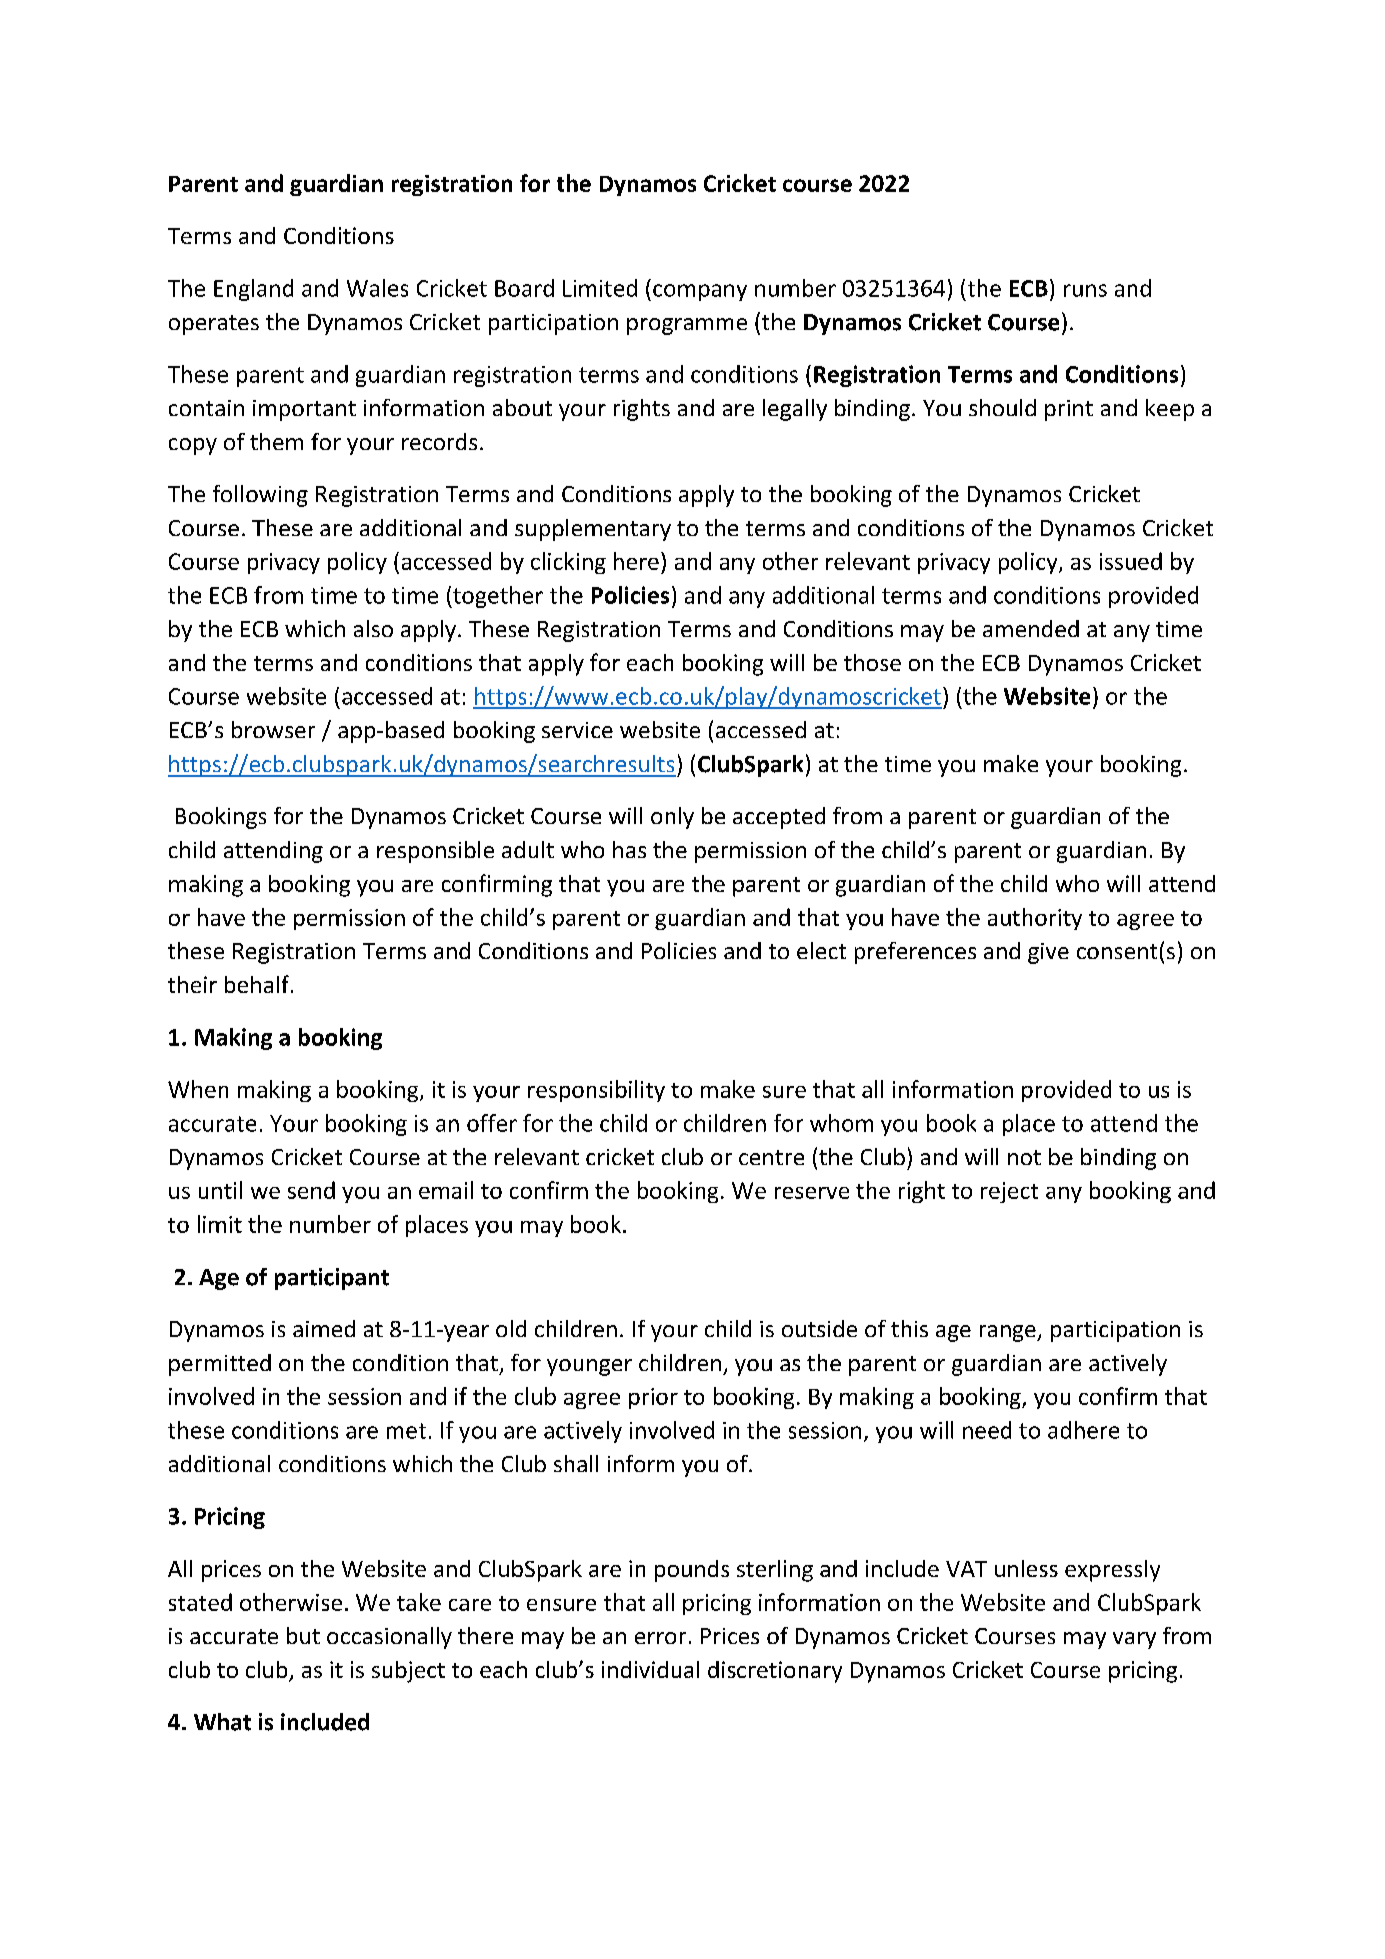 The image size is (1385, 1959). Describe the element at coordinates (1134, 1640) in the page. I see `vary` at that location.
